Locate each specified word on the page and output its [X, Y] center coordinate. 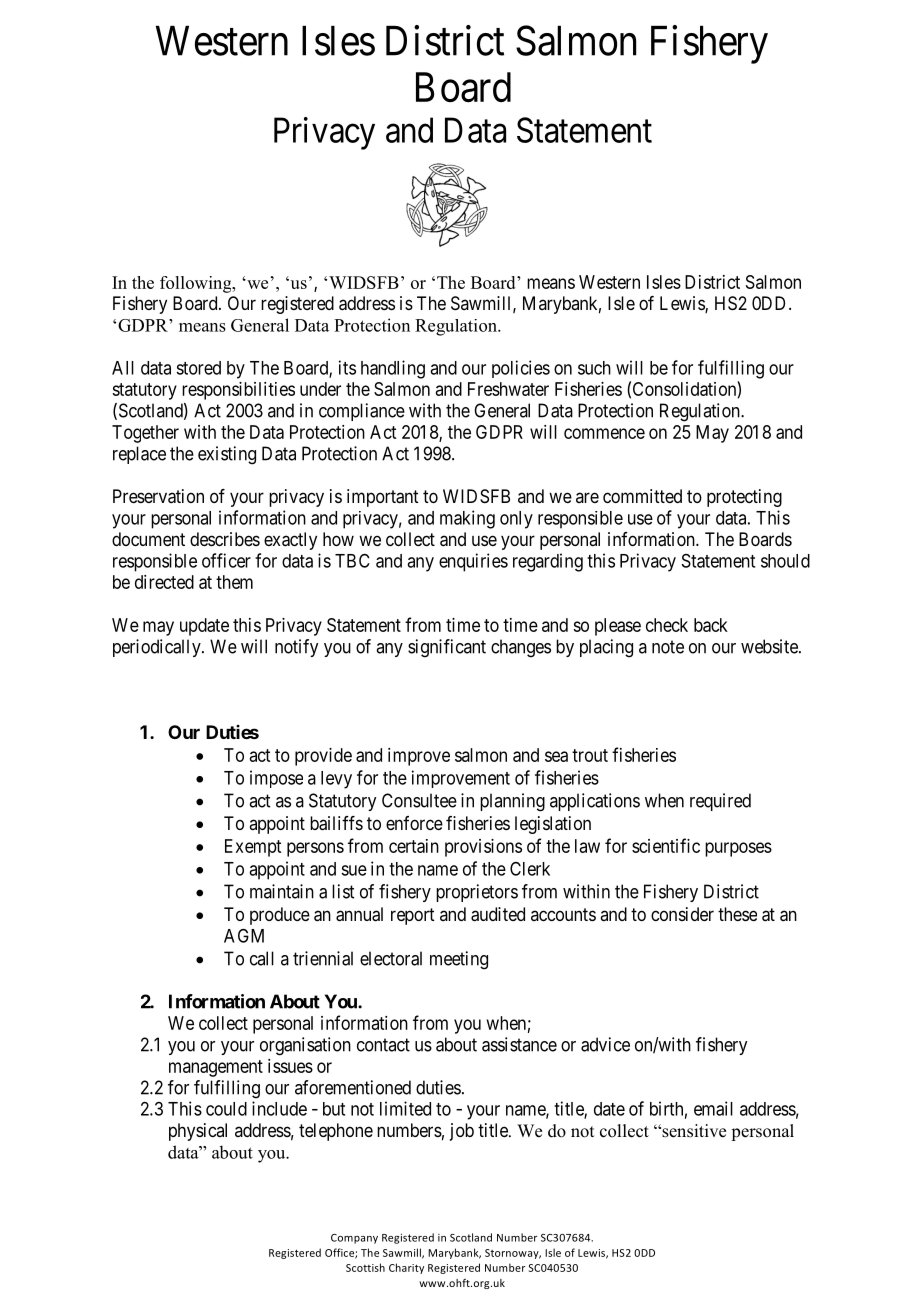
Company [354, 1239]
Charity [406, 1268]
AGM [244, 935]
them [234, 582]
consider [682, 914]
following [197, 284]
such [594, 368]
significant [447, 648]
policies [521, 369]
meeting [459, 960]
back [711, 625]
